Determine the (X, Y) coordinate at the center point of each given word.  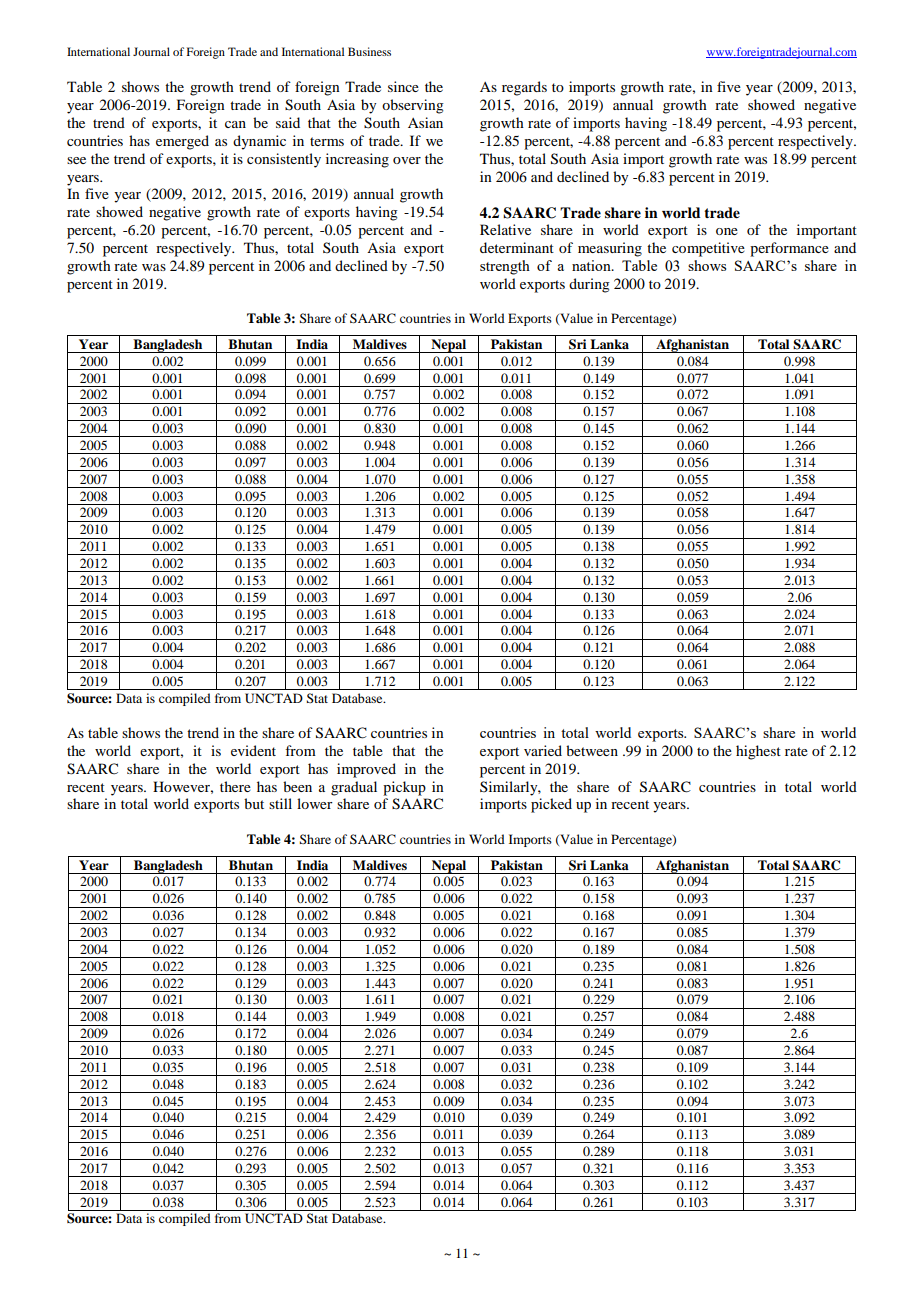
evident (253, 750)
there (235, 786)
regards (524, 88)
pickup (404, 788)
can (235, 124)
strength (505, 267)
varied (543, 750)
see (76, 160)
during (589, 285)
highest (758, 752)
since (403, 86)
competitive (708, 249)
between (592, 750)
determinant (517, 247)
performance (789, 249)
